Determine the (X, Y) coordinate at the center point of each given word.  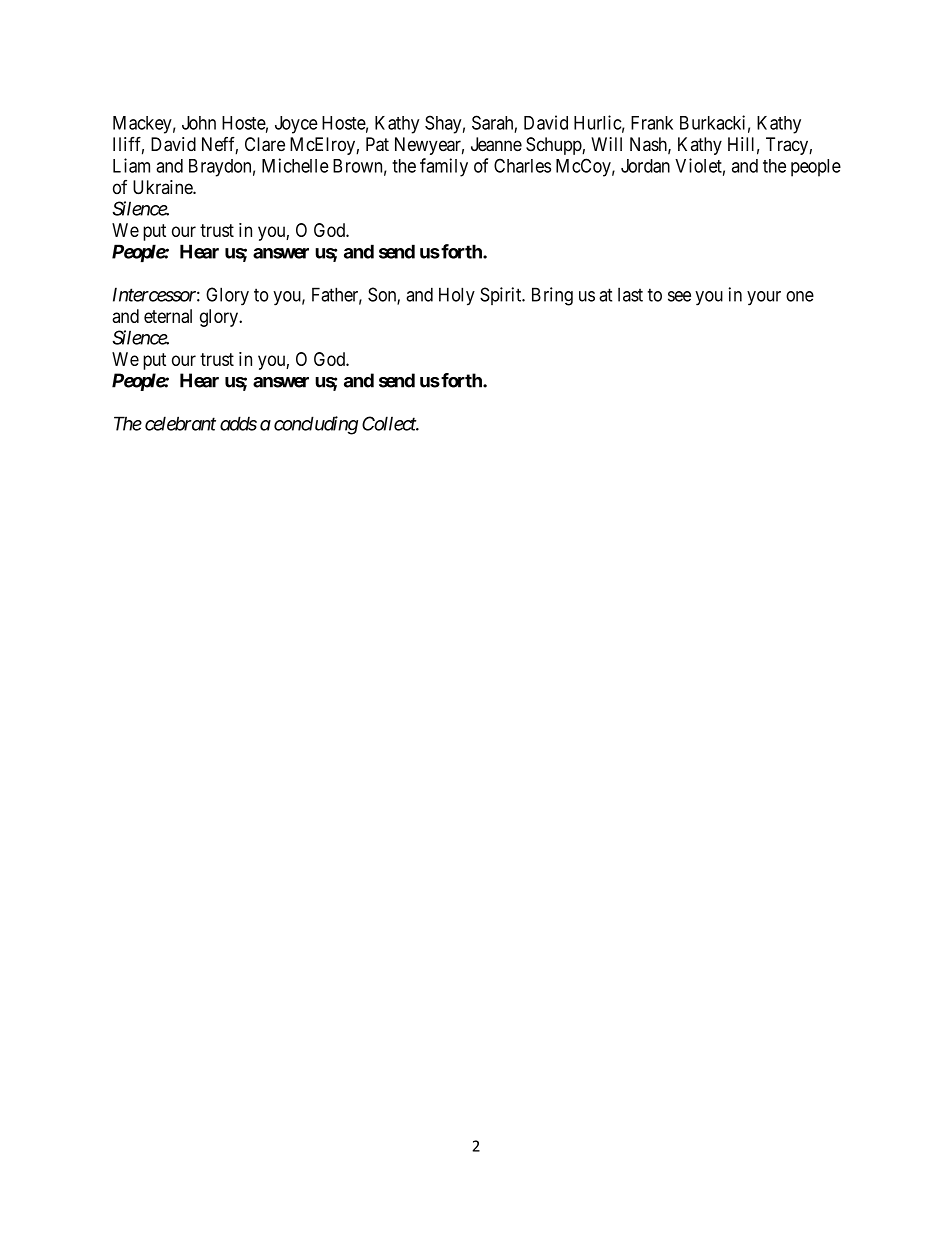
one (800, 296)
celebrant (180, 423)
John (199, 123)
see (679, 296)
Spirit (502, 296)
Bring (552, 296)
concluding (316, 425)
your (764, 298)
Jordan (645, 166)
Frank (652, 123)
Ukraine (163, 187)
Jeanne (496, 144)
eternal (168, 316)
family (444, 167)
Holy (457, 296)
